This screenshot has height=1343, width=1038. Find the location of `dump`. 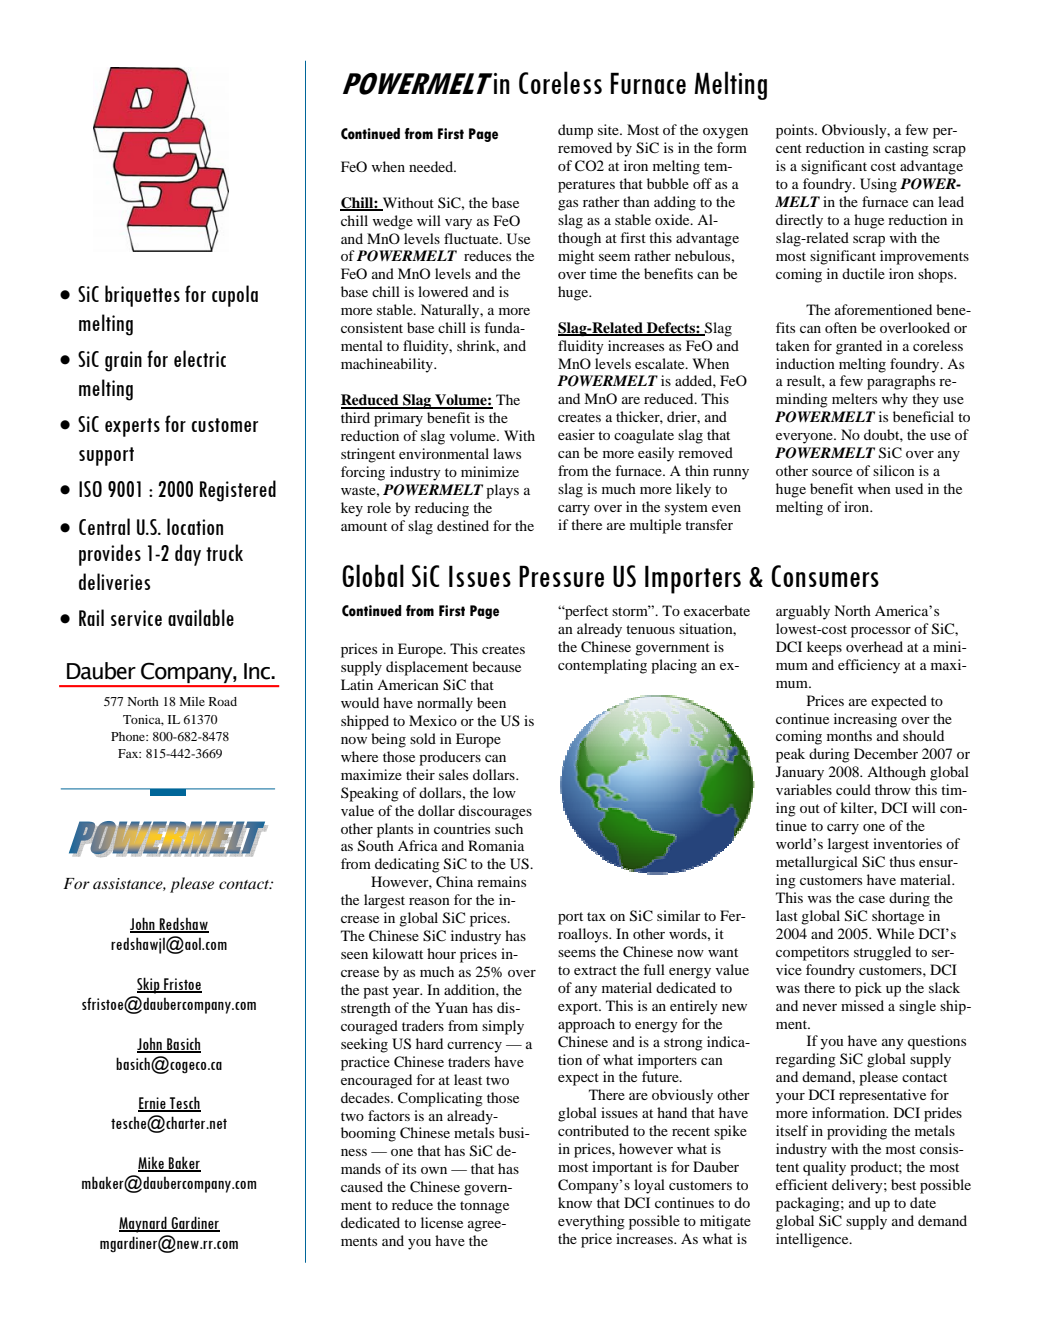

dump is located at coordinates (575, 131).
